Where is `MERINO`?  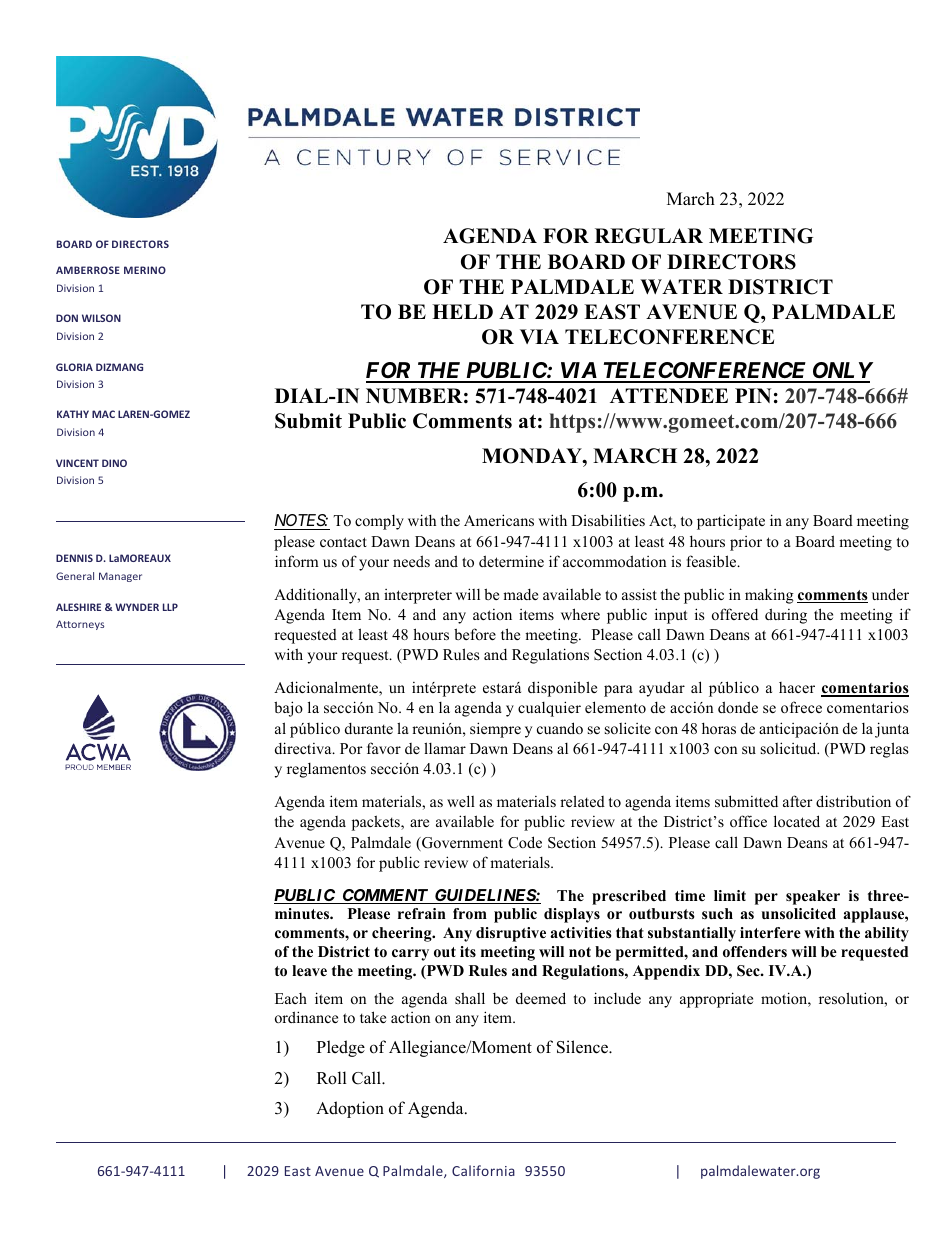
MERINO is located at coordinates (145, 270).
